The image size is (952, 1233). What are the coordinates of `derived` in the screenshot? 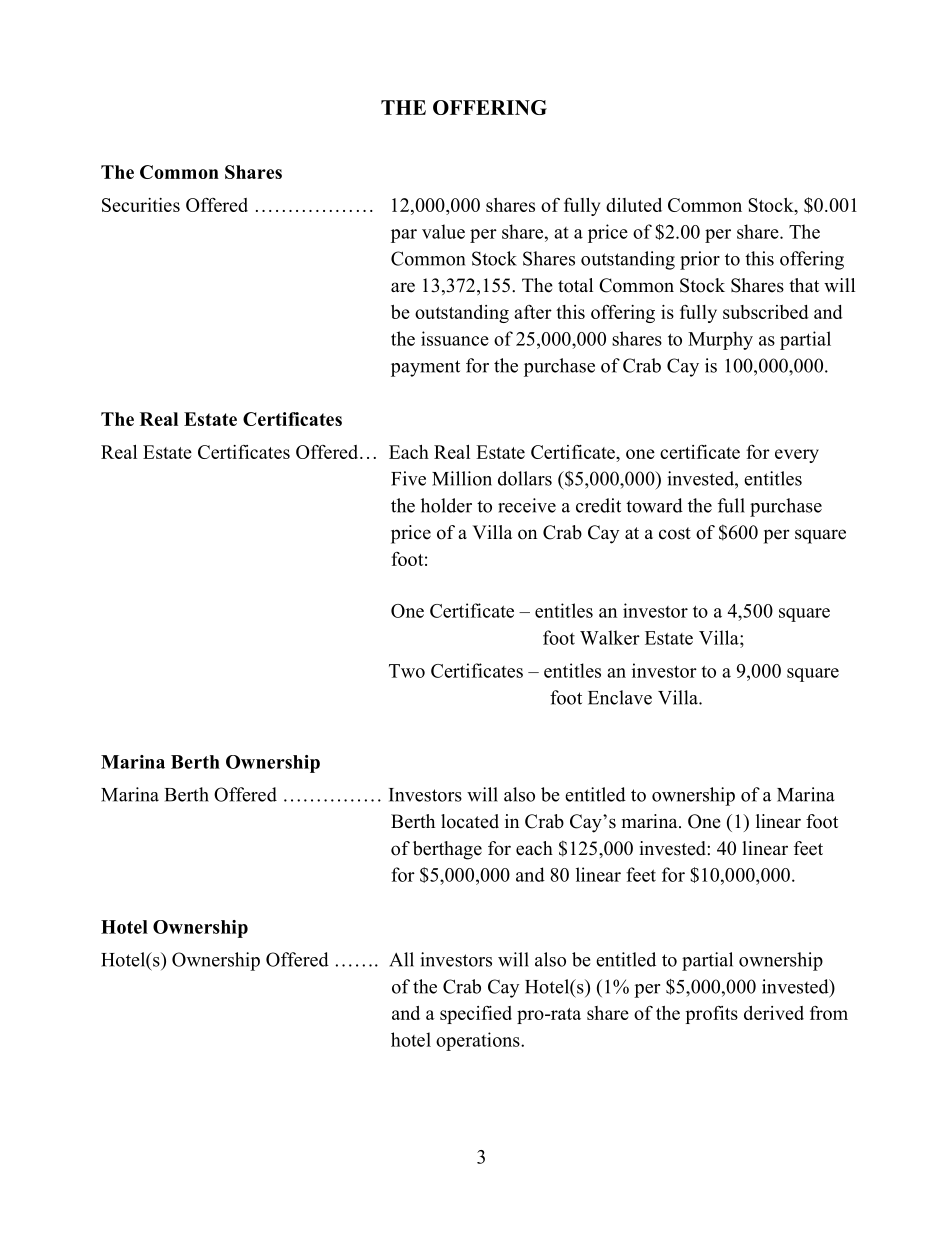 It's located at (774, 1013).
